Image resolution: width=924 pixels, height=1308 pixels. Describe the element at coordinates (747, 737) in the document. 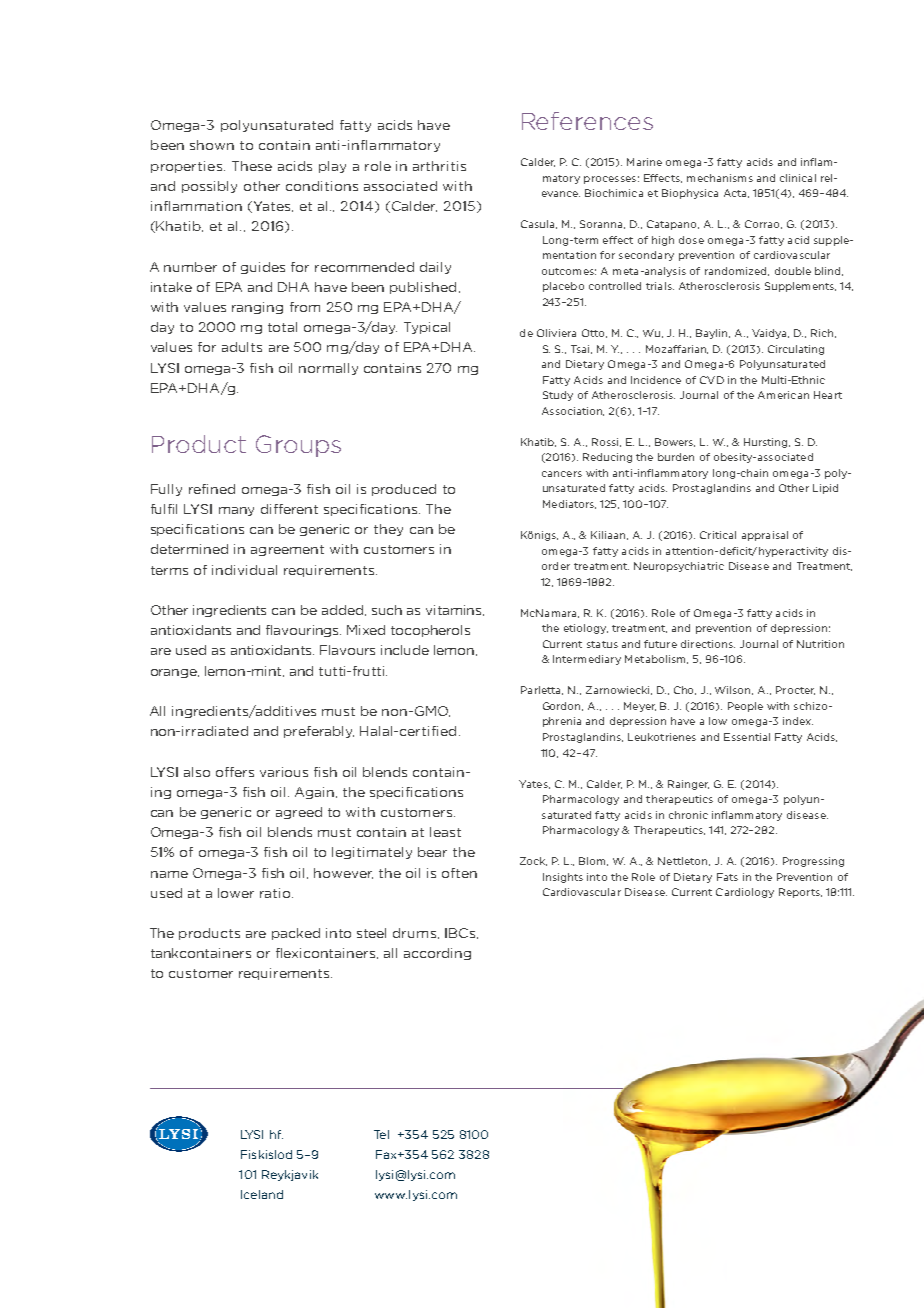

I see `Essential` at that location.
